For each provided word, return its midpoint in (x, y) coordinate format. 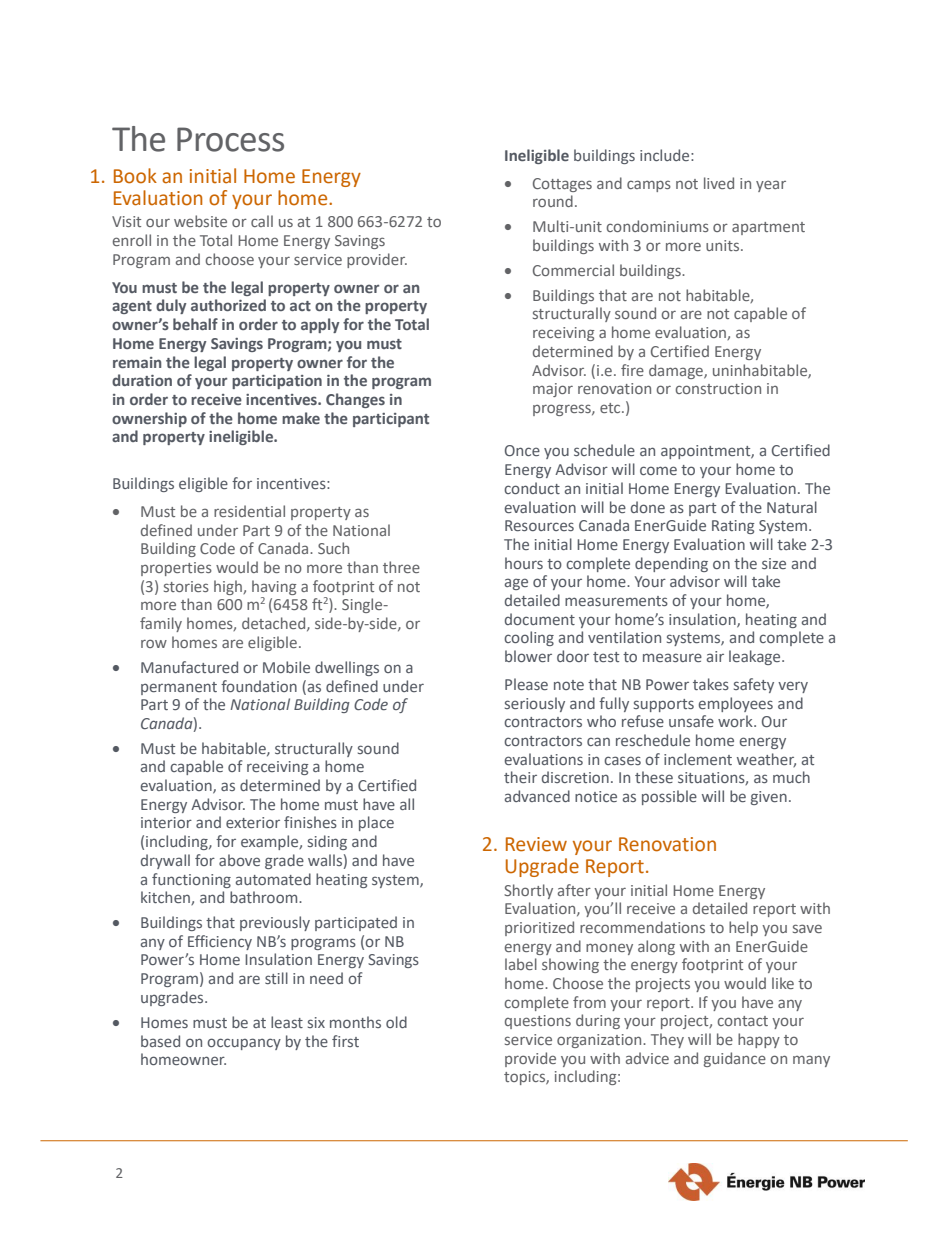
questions (538, 1022)
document (540, 619)
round (553, 201)
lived (719, 183)
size (774, 563)
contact (743, 1021)
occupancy (244, 1044)
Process (230, 139)
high (229, 587)
